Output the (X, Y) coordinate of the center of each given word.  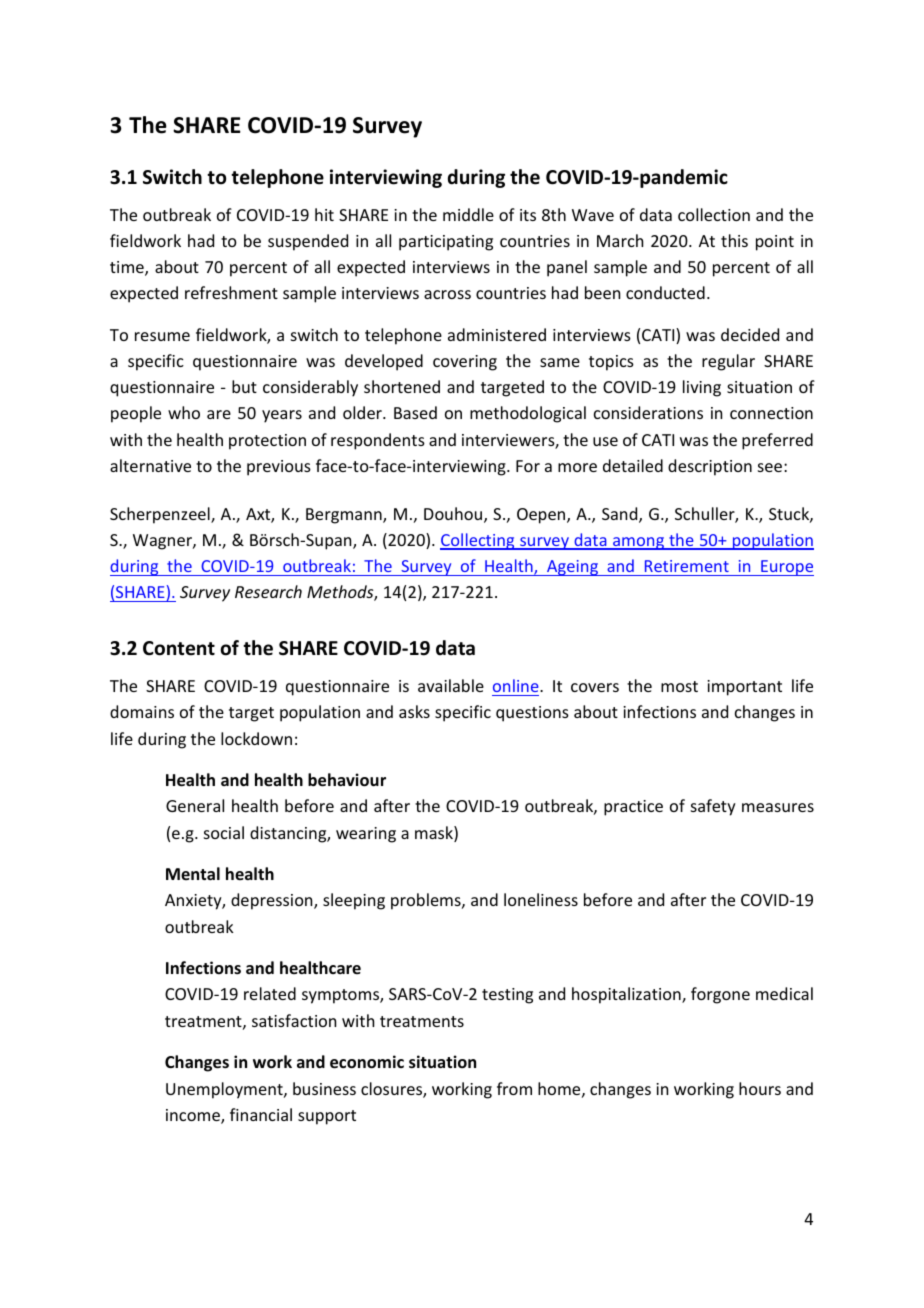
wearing (366, 835)
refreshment (231, 292)
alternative (150, 465)
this (734, 240)
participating (446, 243)
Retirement (687, 566)
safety (713, 807)
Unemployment (225, 1090)
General (195, 805)
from (514, 1088)
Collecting (478, 541)
